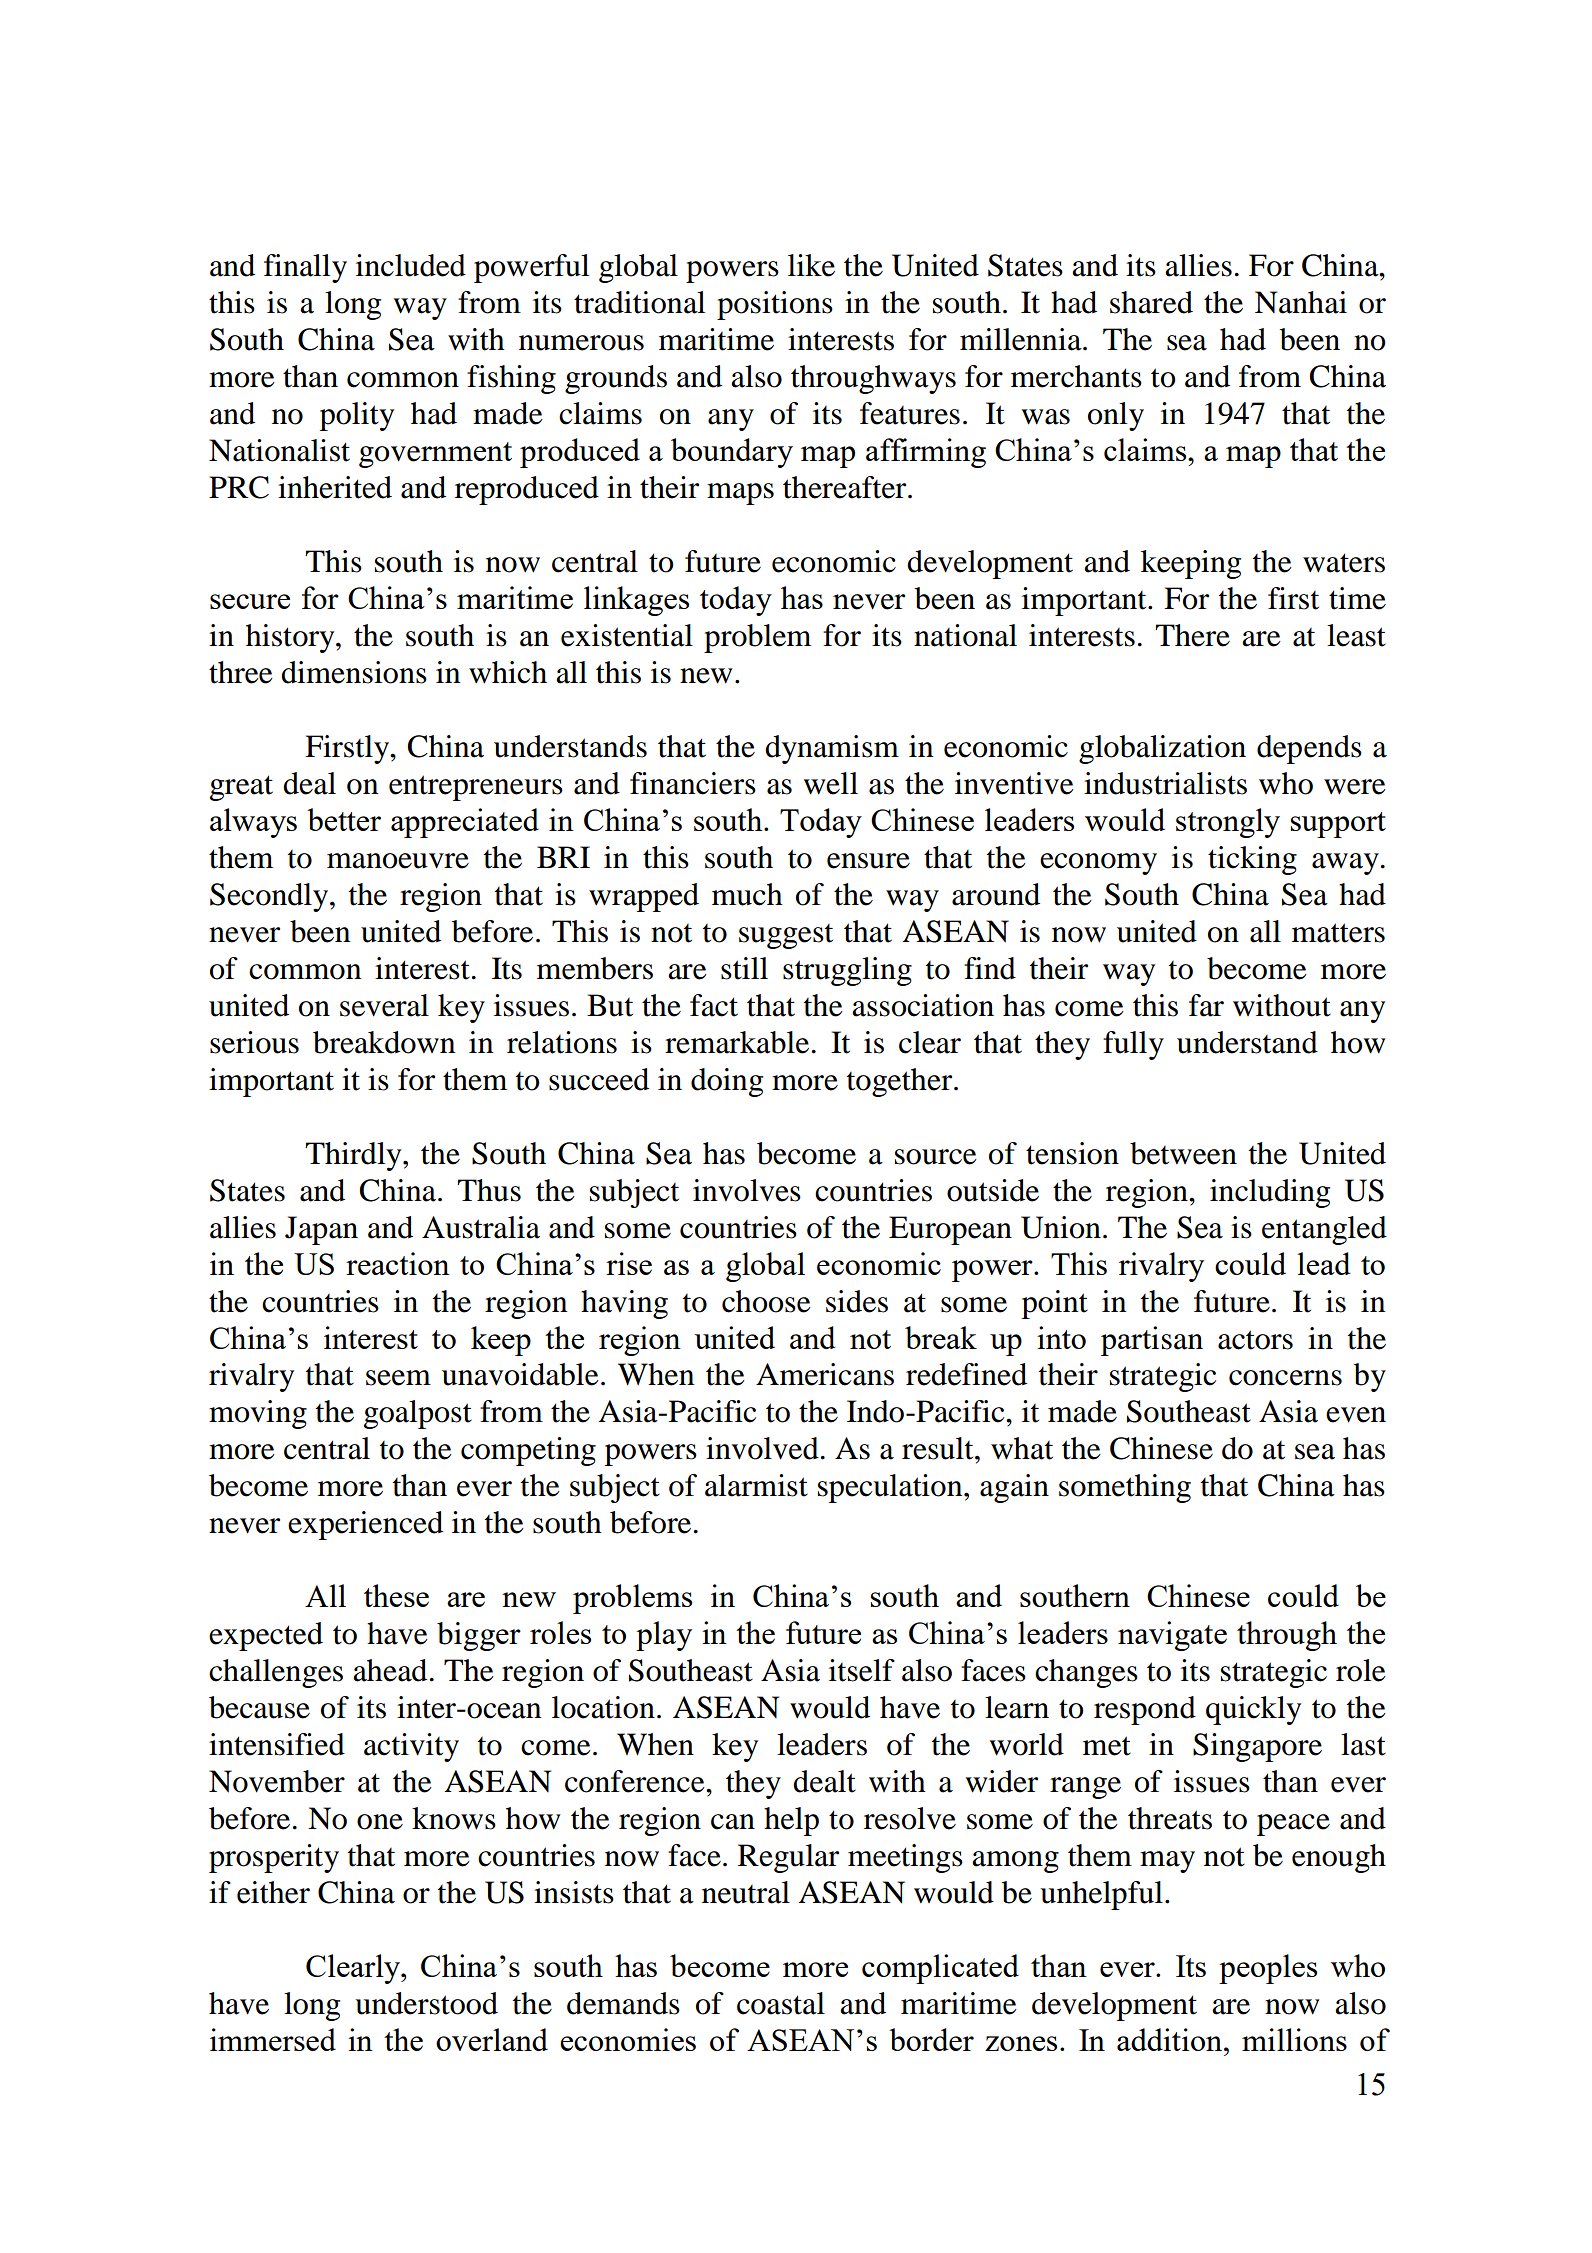  I want to click on understood, so click(426, 2003).
